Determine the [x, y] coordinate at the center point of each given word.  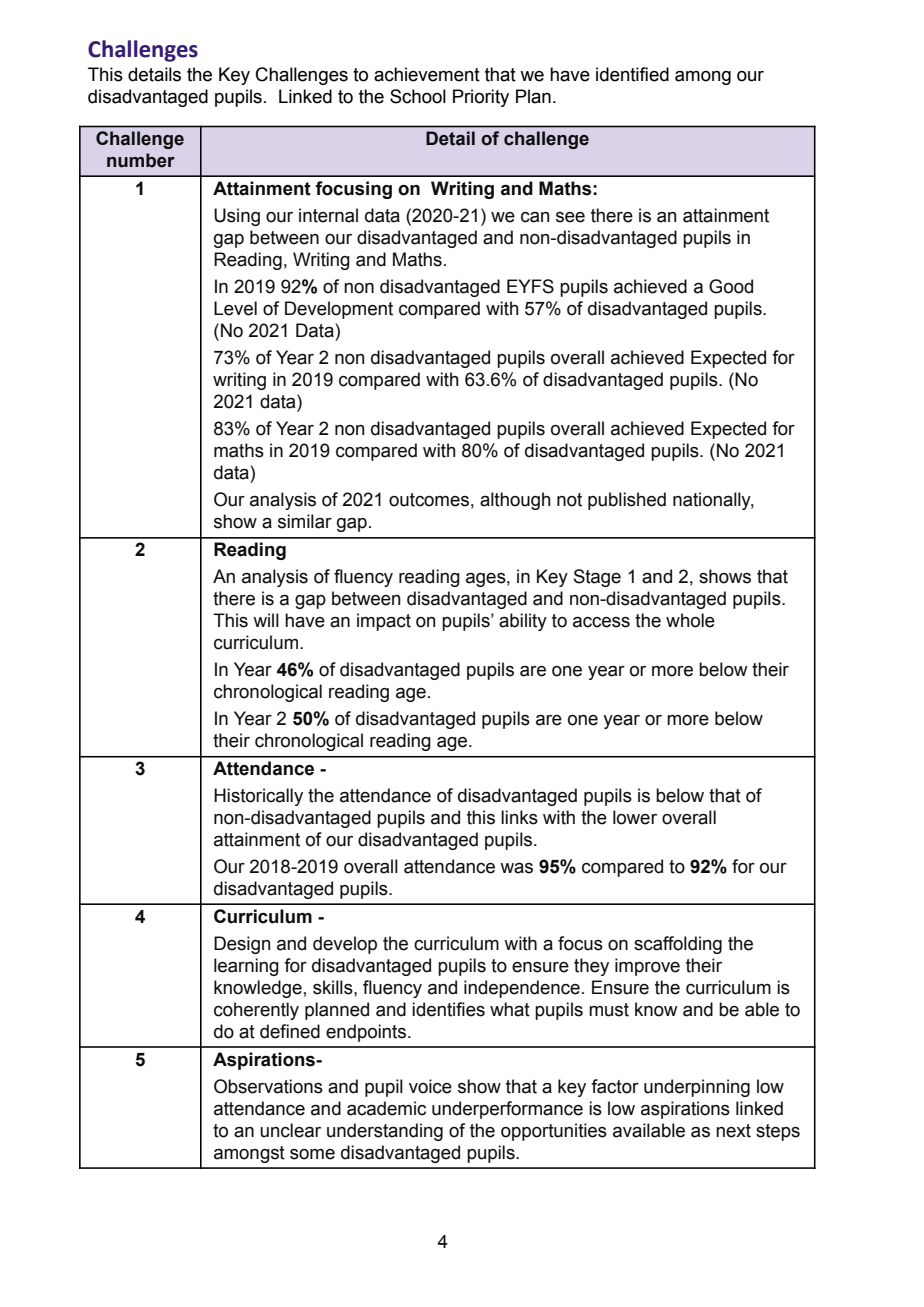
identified [632, 74]
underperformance [507, 1110]
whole [690, 620]
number [141, 160]
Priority [481, 98]
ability [523, 622]
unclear [290, 1130]
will [266, 620]
